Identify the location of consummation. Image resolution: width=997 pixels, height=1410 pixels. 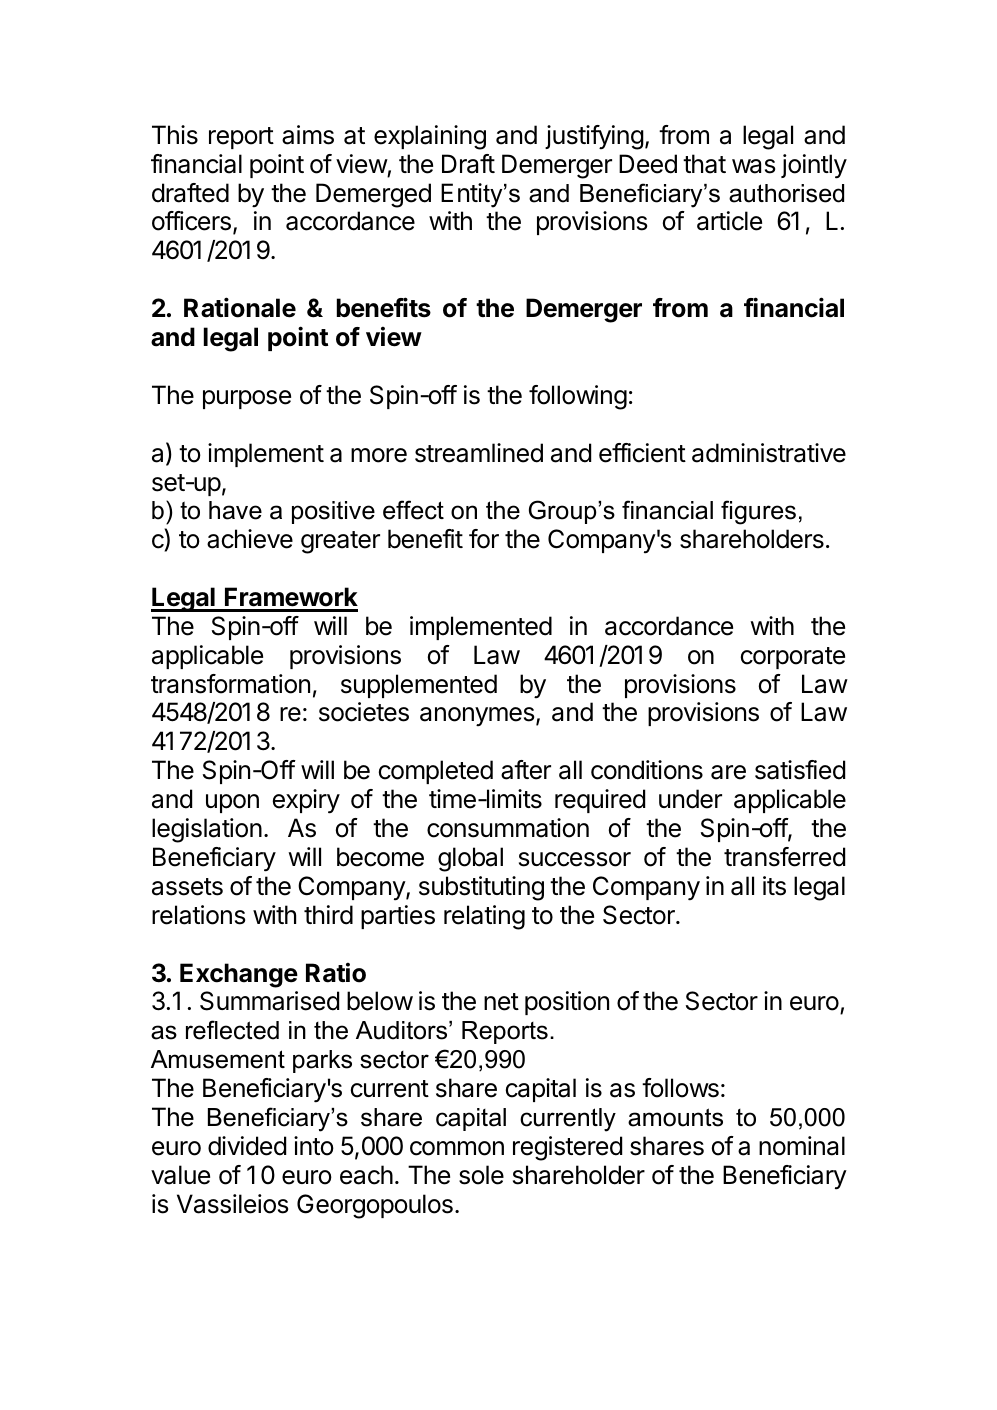
(508, 828).
